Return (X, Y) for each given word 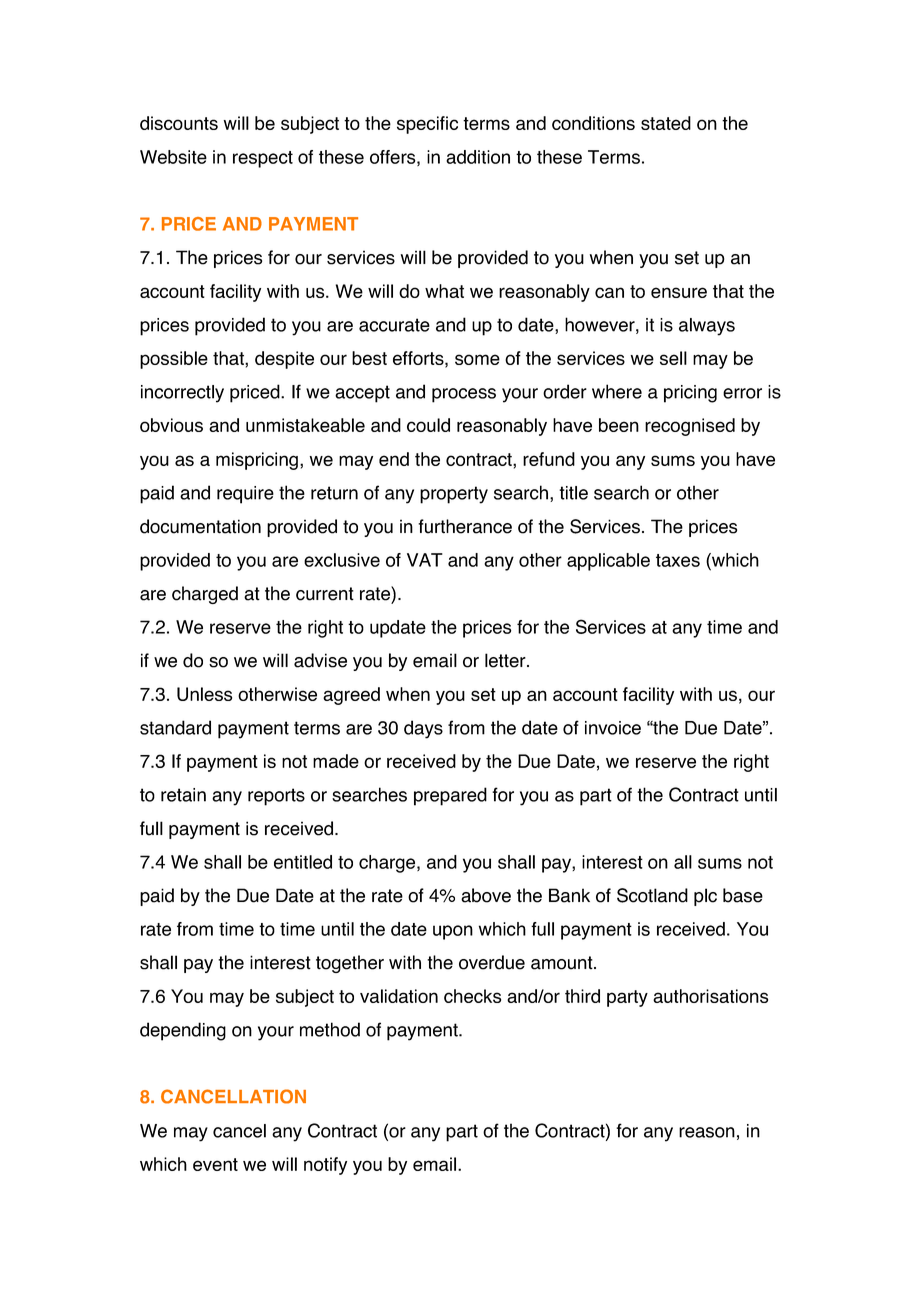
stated (666, 123)
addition (478, 157)
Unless (204, 694)
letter (506, 660)
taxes (678, 560)
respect (263, 159)
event (215, 1164)
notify (325, 1166)
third (582, 996)
